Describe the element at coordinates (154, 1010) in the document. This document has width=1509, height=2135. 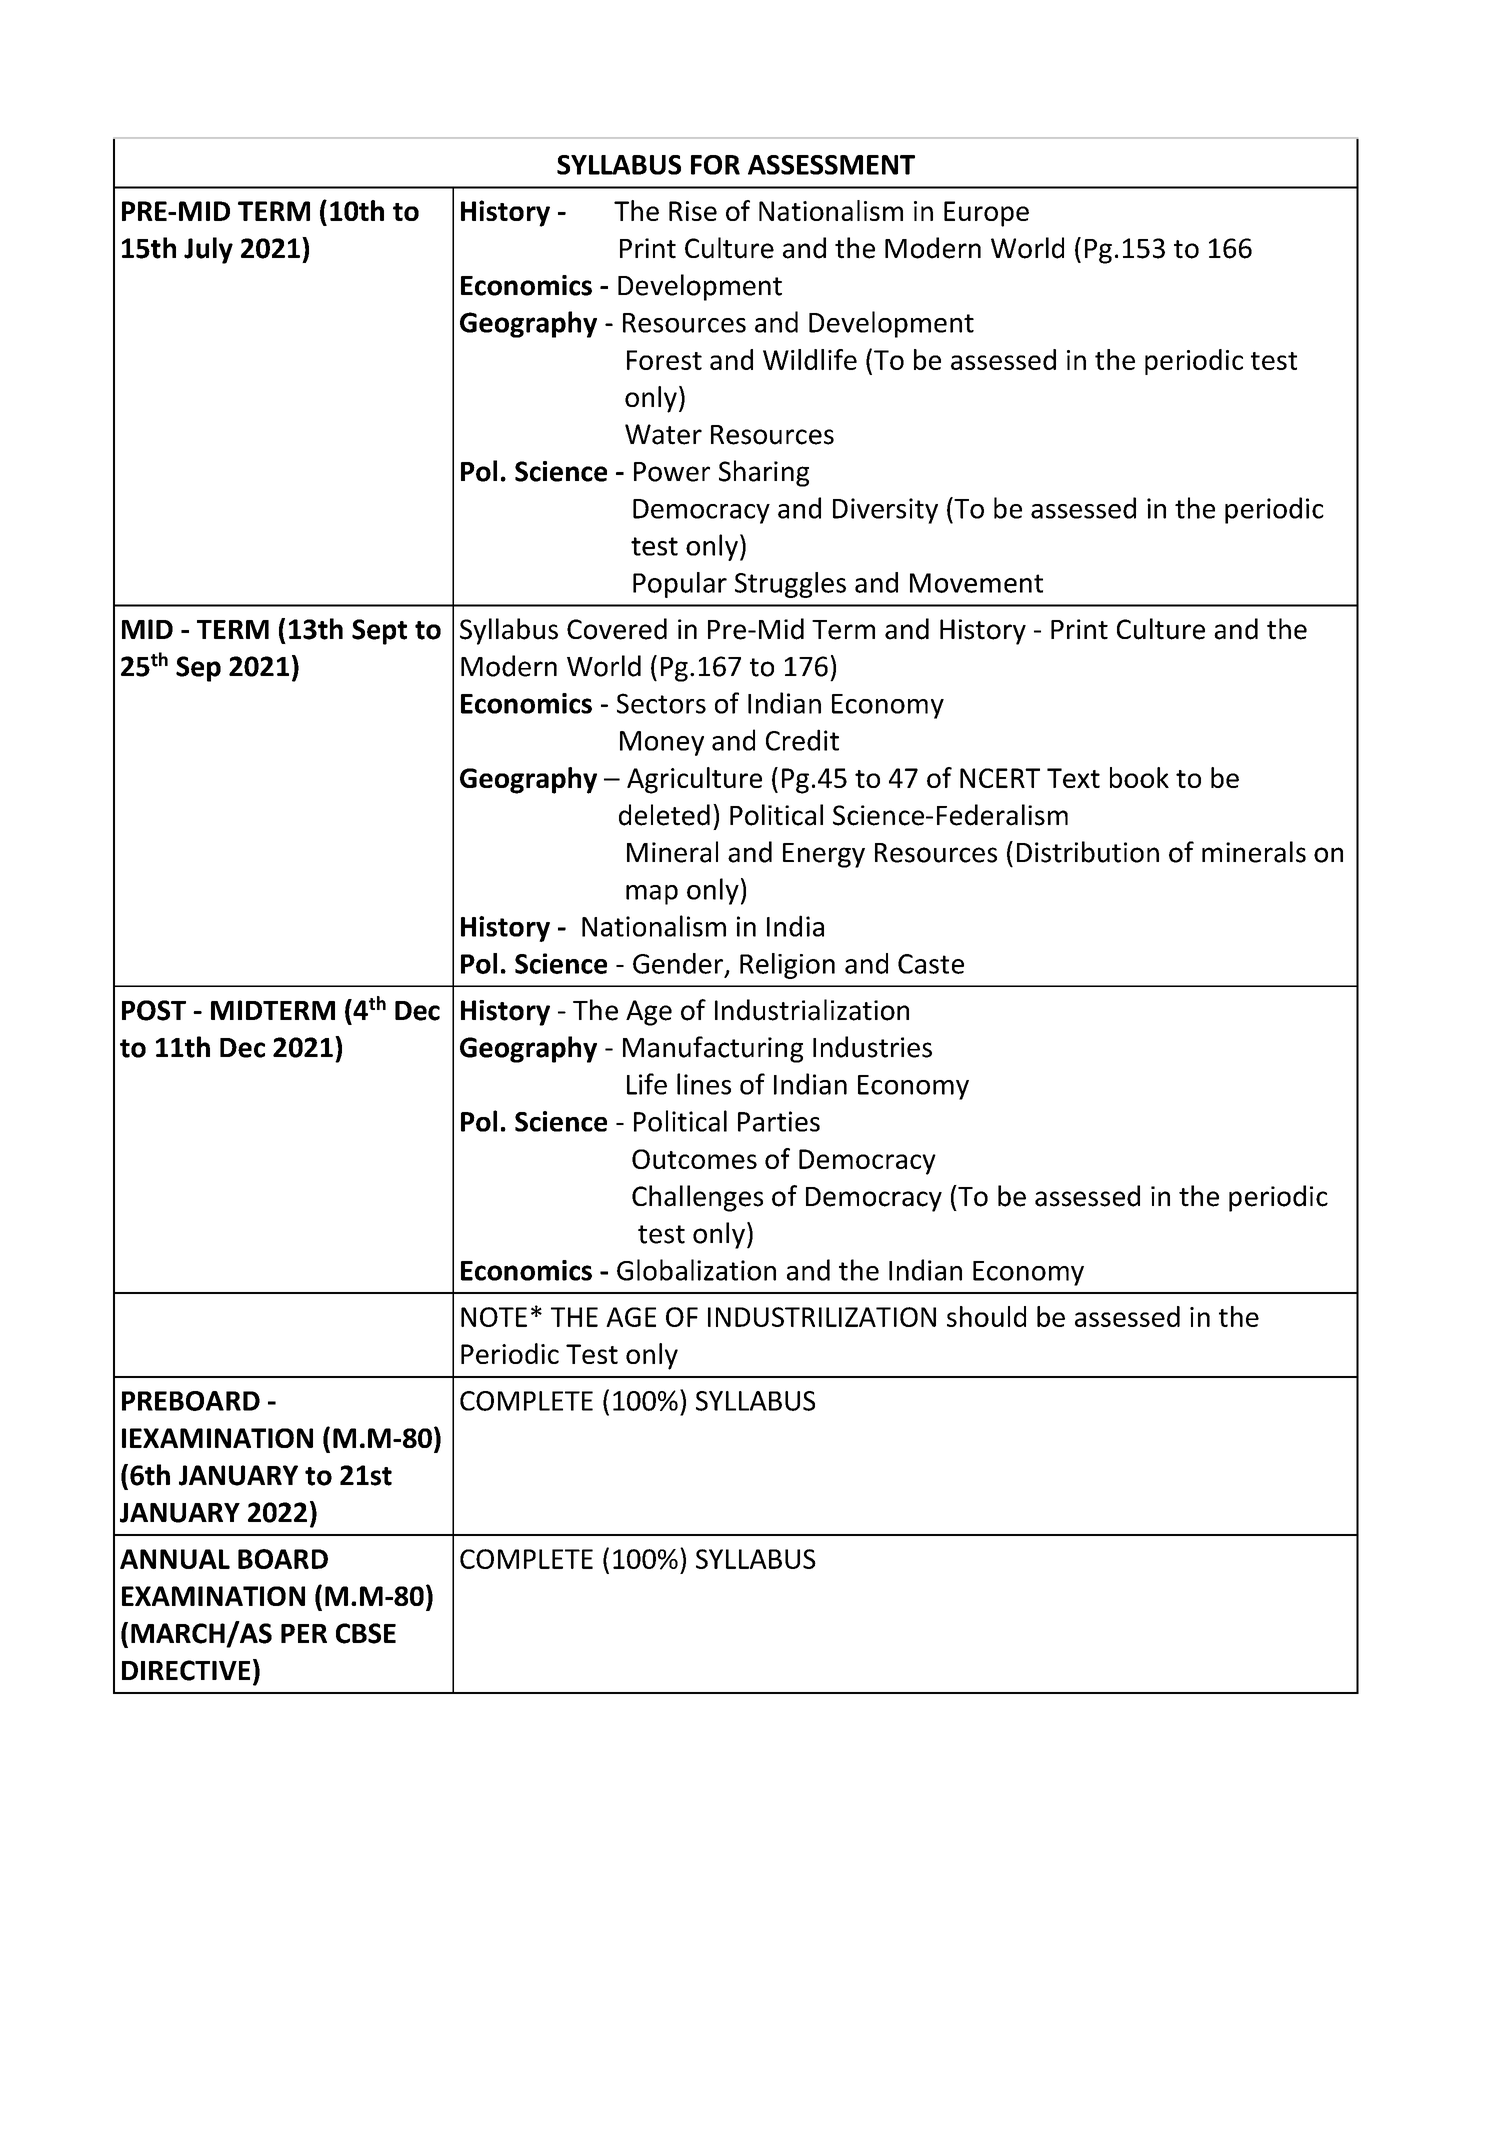
I see `POST` at that location.
